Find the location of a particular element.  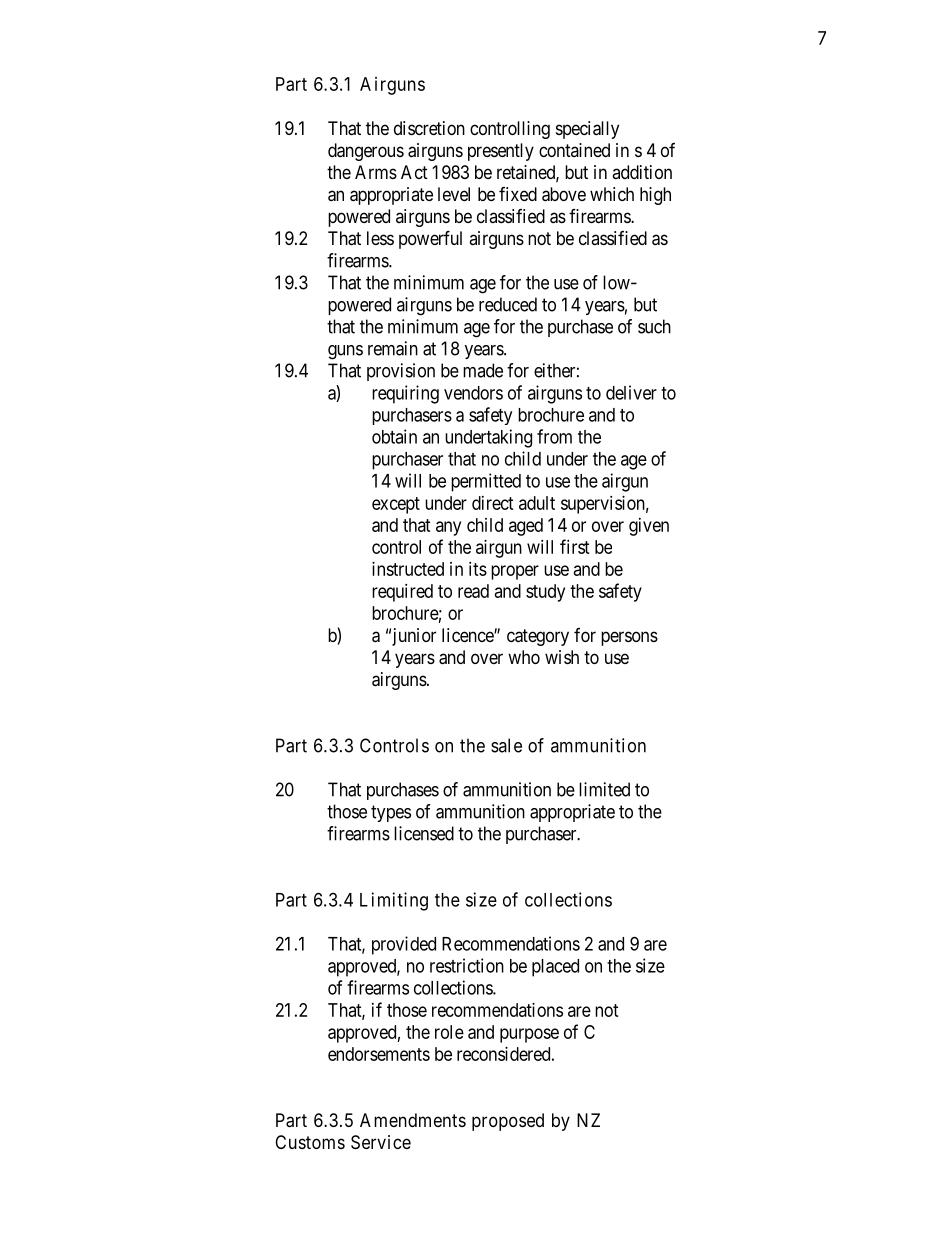

proposed is located at coordinates (508, 1122).
